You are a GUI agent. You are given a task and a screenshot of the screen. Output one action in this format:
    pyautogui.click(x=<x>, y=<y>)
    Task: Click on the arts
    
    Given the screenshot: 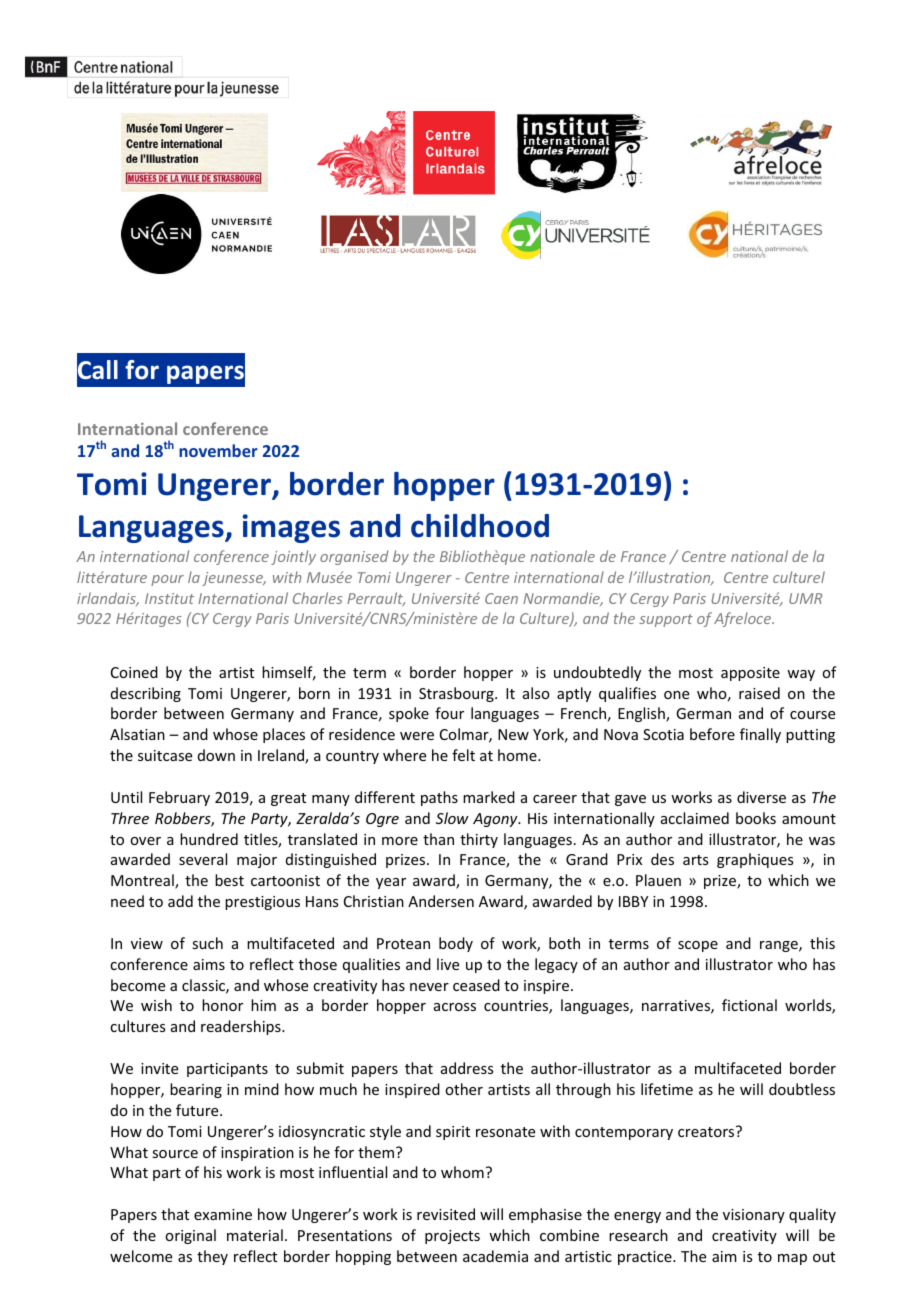 What is the action you would take?
    pyautogui.click(x=695, y=860)
